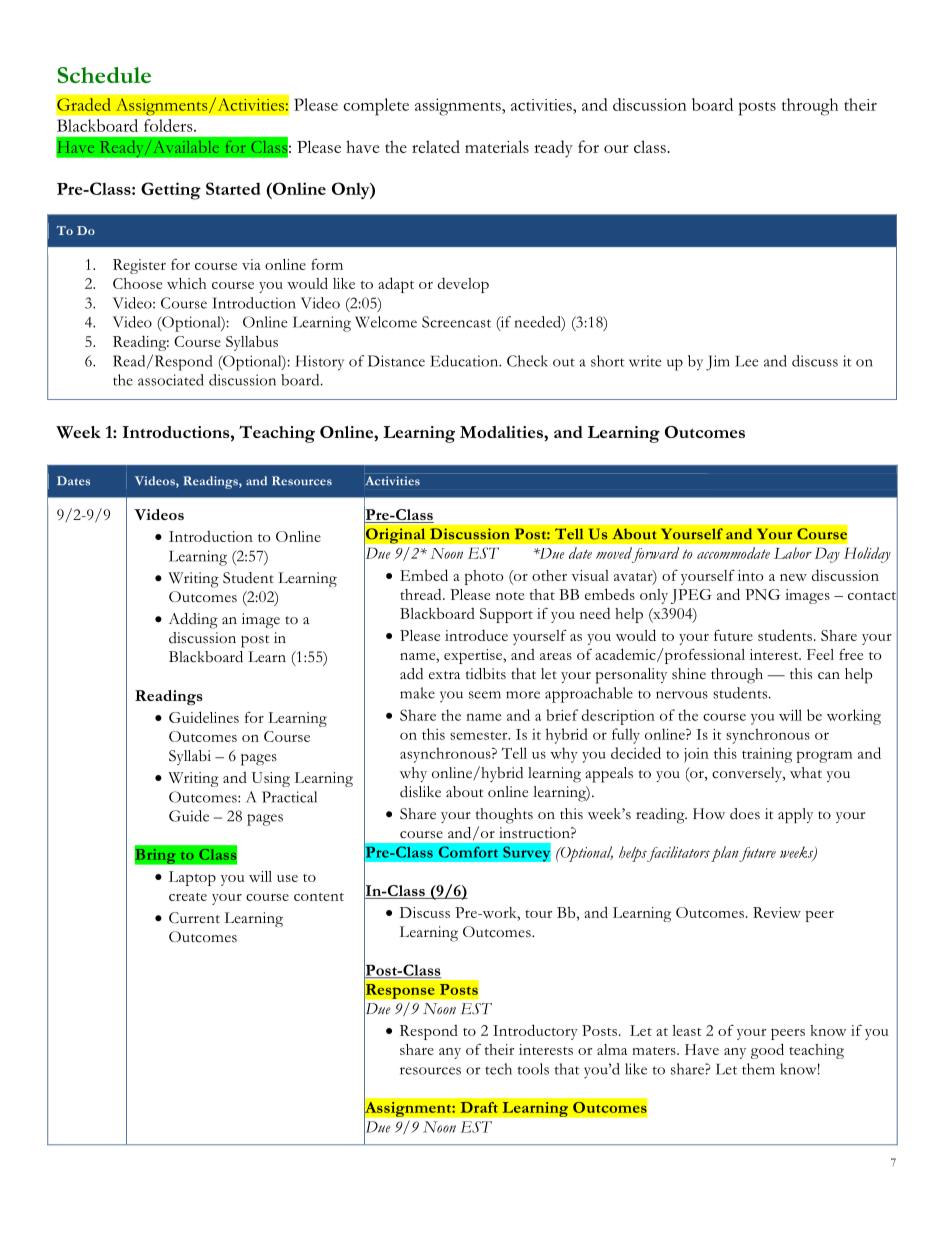 The image size is (952, 1233). What do you see at coordinates (194, 918) in the document?
I see `Current` at bounding box center [194, 918].
